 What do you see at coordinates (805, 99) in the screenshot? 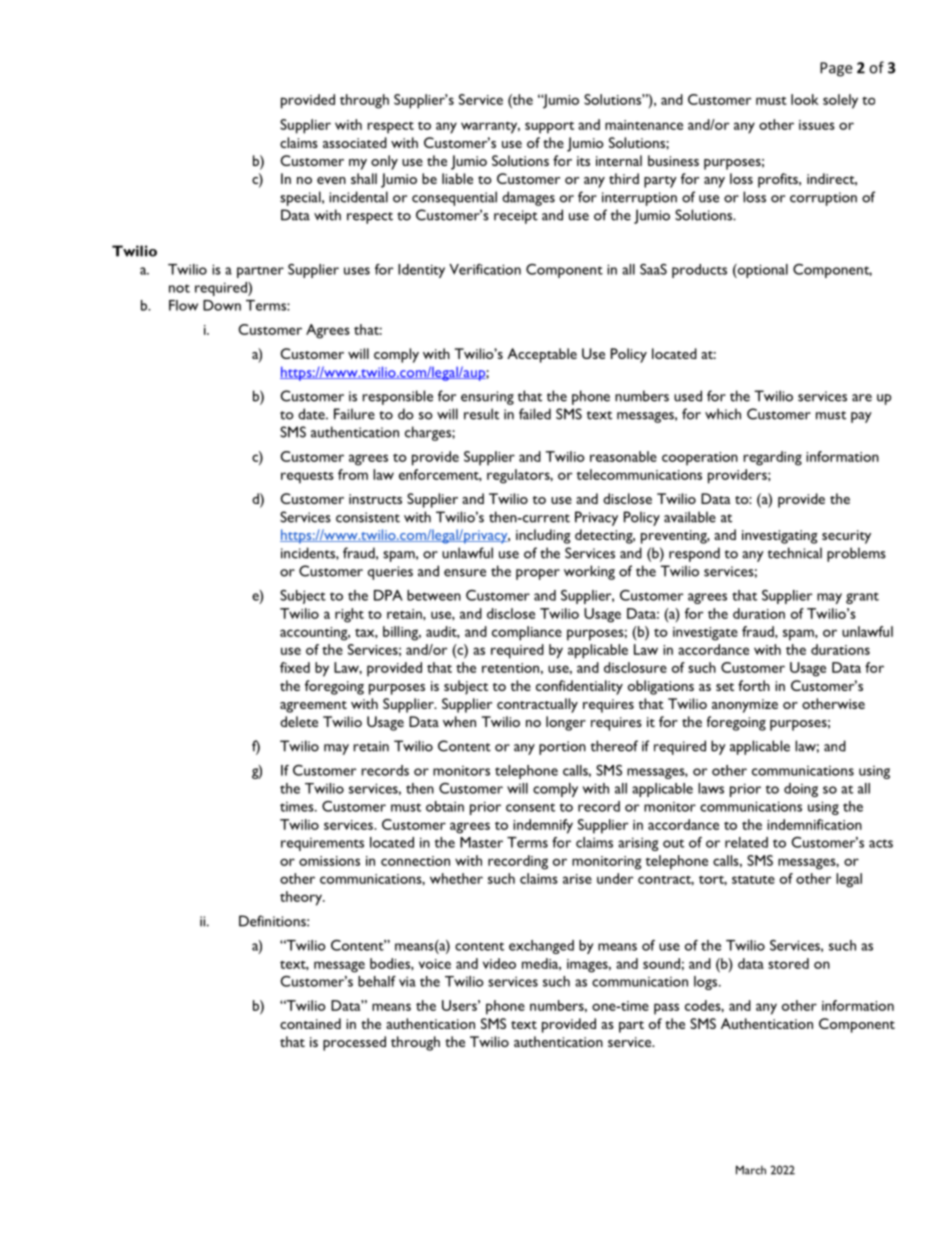
I see `look` at bounding box center [805, 99].
